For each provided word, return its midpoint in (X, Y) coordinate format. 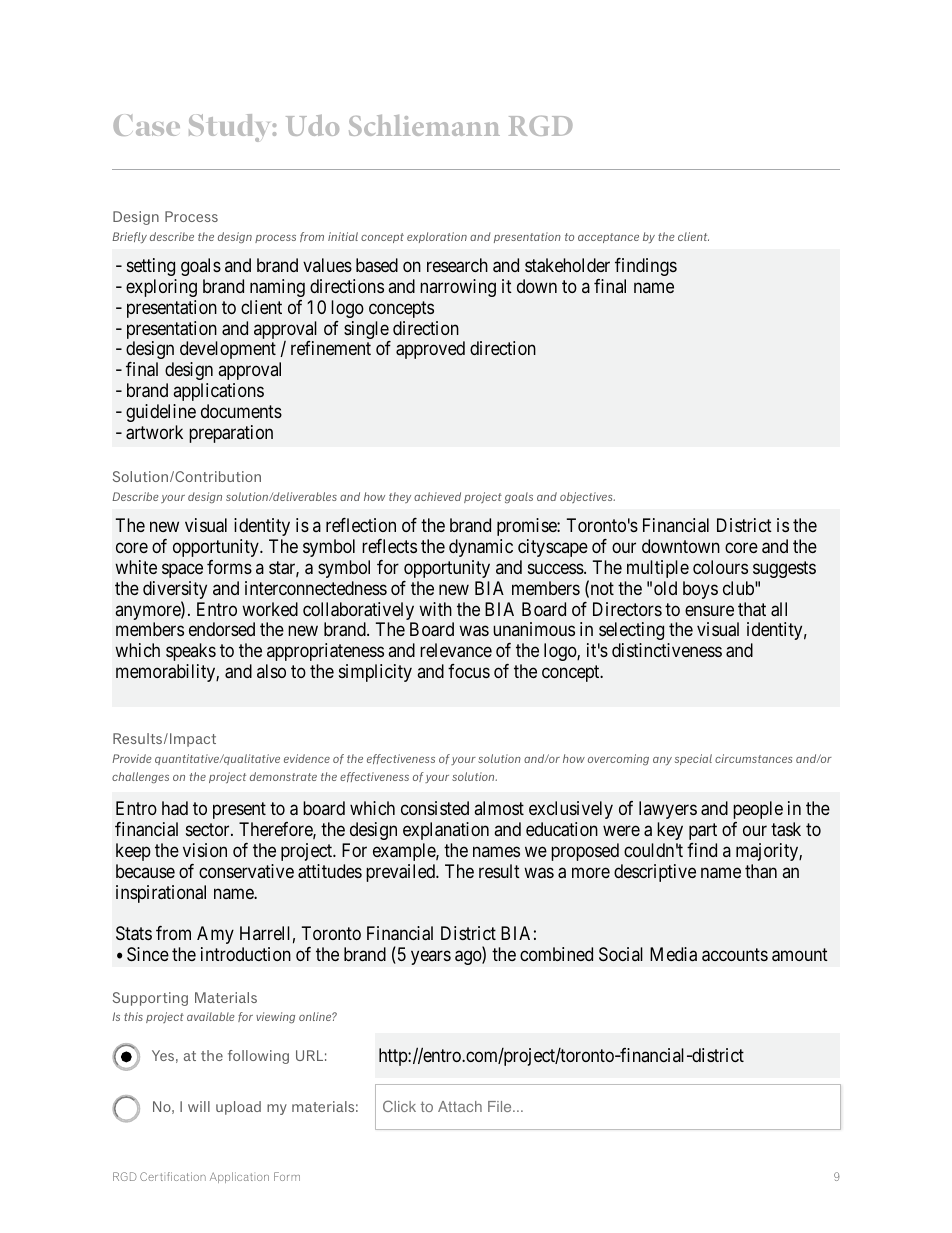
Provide (132, 758)
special (693, 759)
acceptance (608, 238)
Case (146, 125)
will (199, 1106)
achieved (437, 496)
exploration (437, 237)
